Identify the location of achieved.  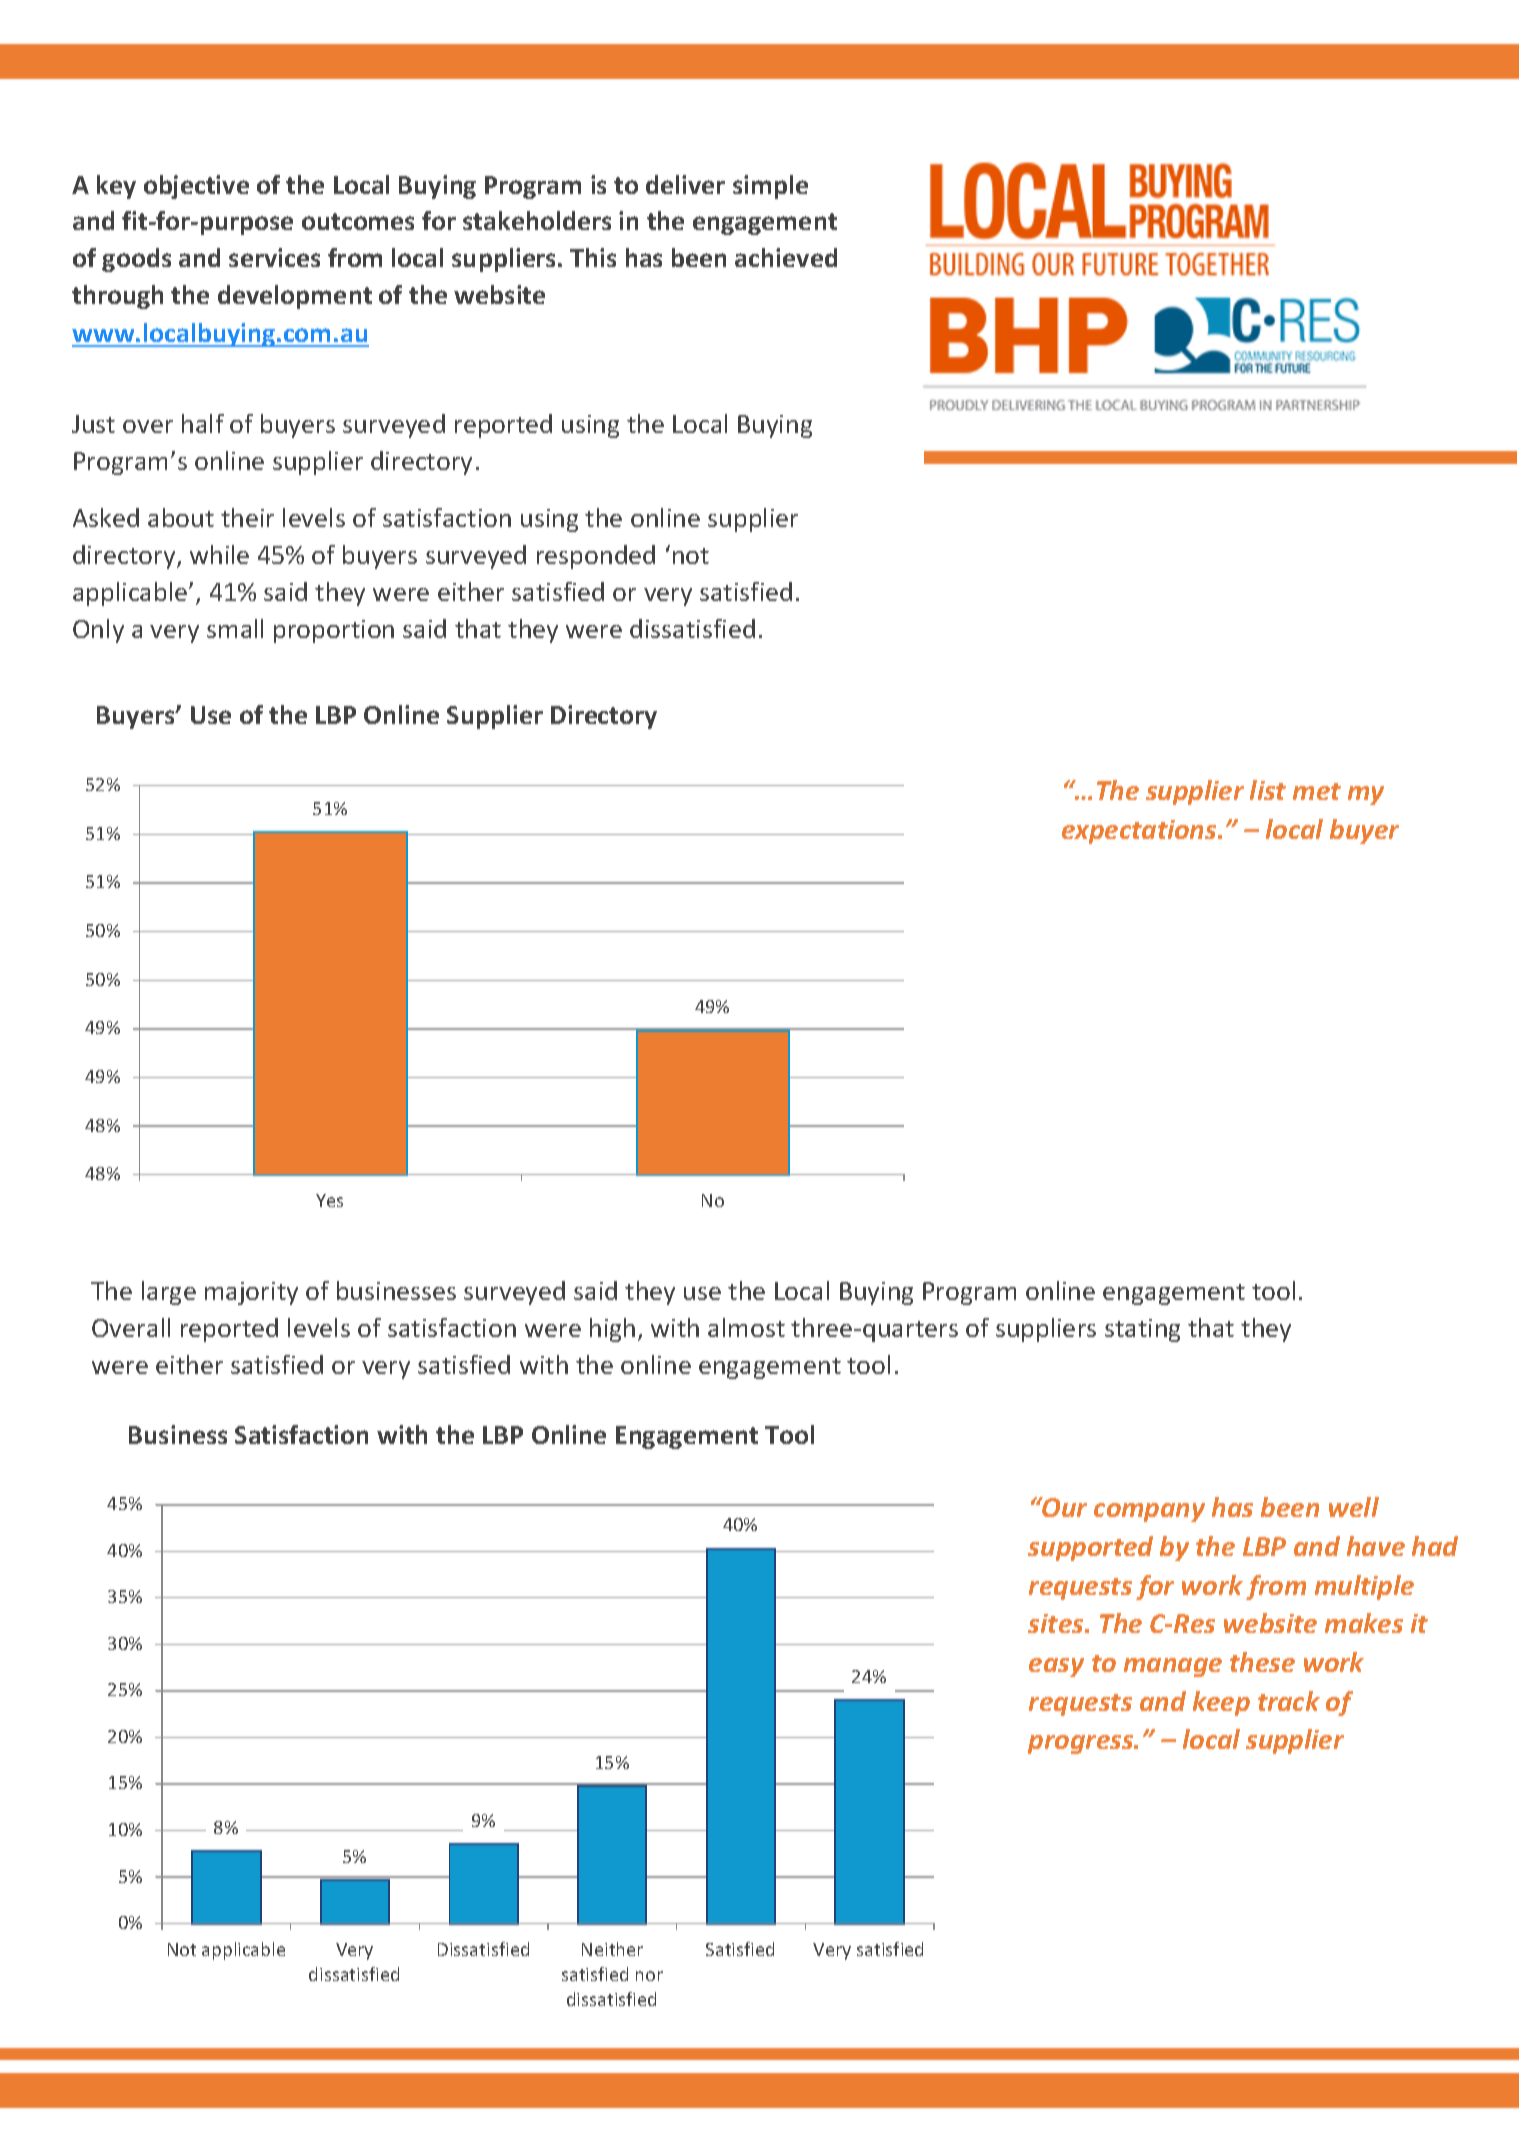
(786, 257).
